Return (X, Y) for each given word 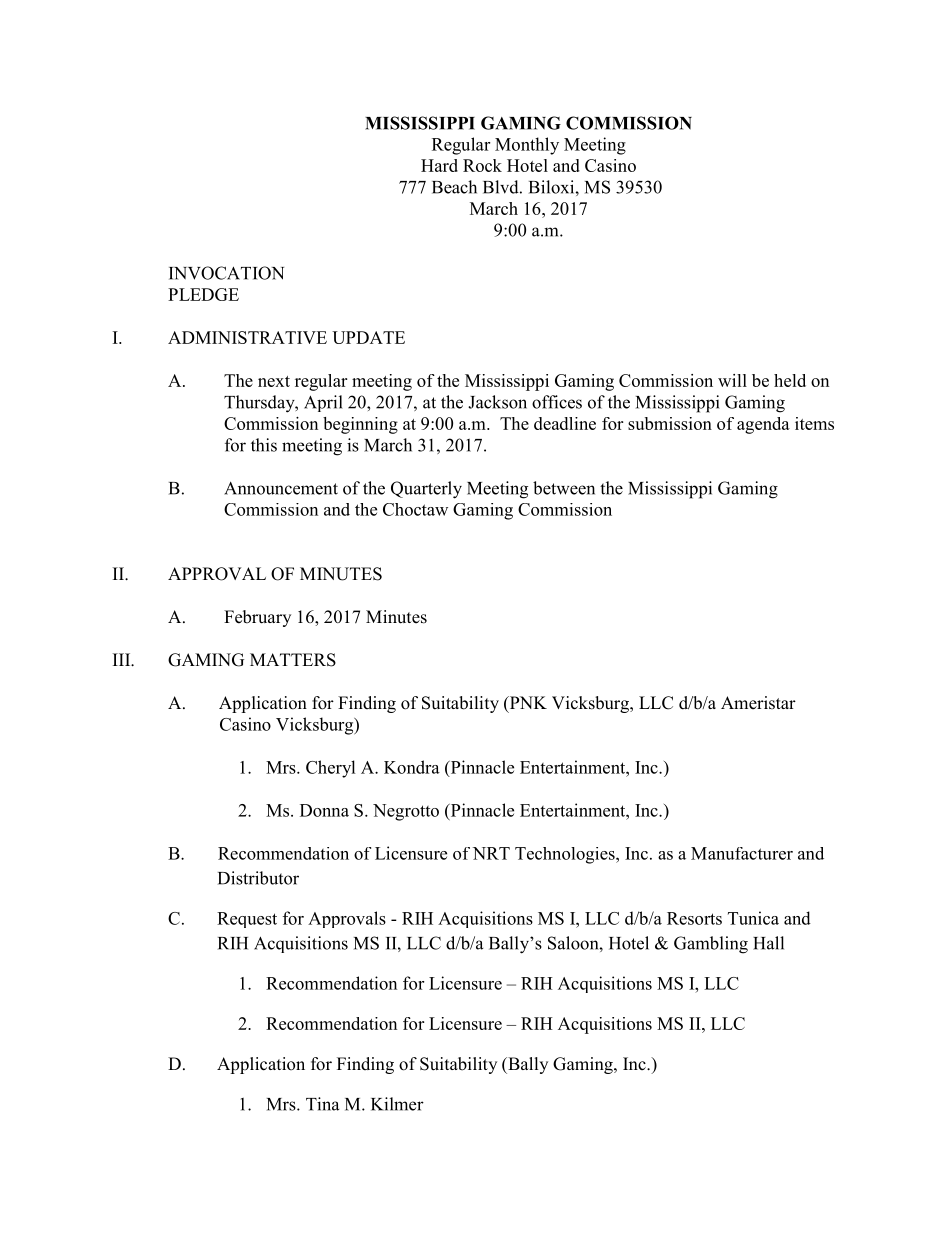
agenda (763, 425)
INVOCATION (226, 273)
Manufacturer (742, 853)
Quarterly (426, 490)
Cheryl (331, 769)
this (264, 445)
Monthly (527, 146)
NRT (491, 853)
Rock (482, 165)
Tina (322, 1104)
